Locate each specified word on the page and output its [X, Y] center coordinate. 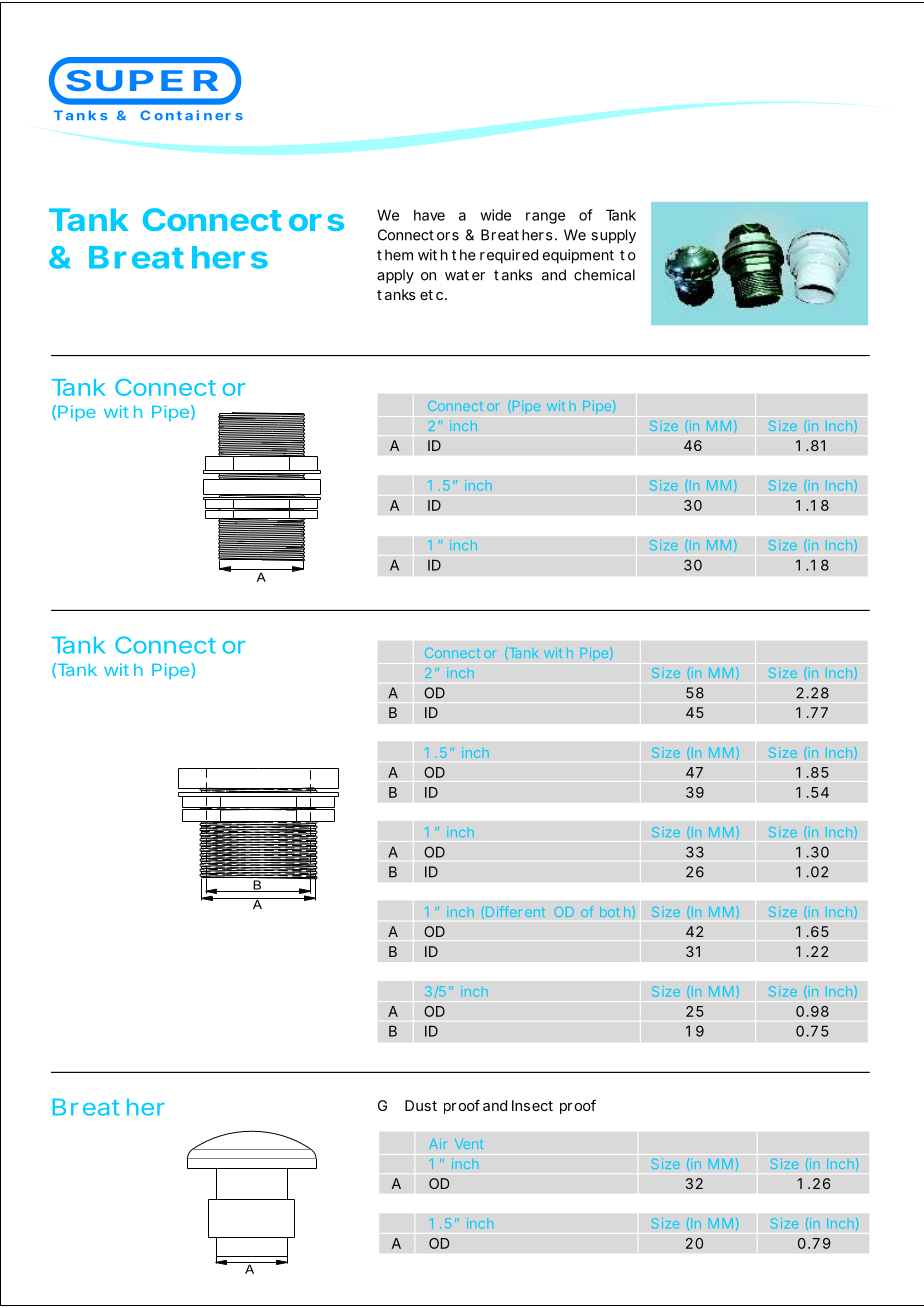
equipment [578, 256]
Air [438, 1144]
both [616, 912]
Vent [469, 1144]
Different [515, 911]
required [509, 256]
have [429, 215]
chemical [604, 275]
